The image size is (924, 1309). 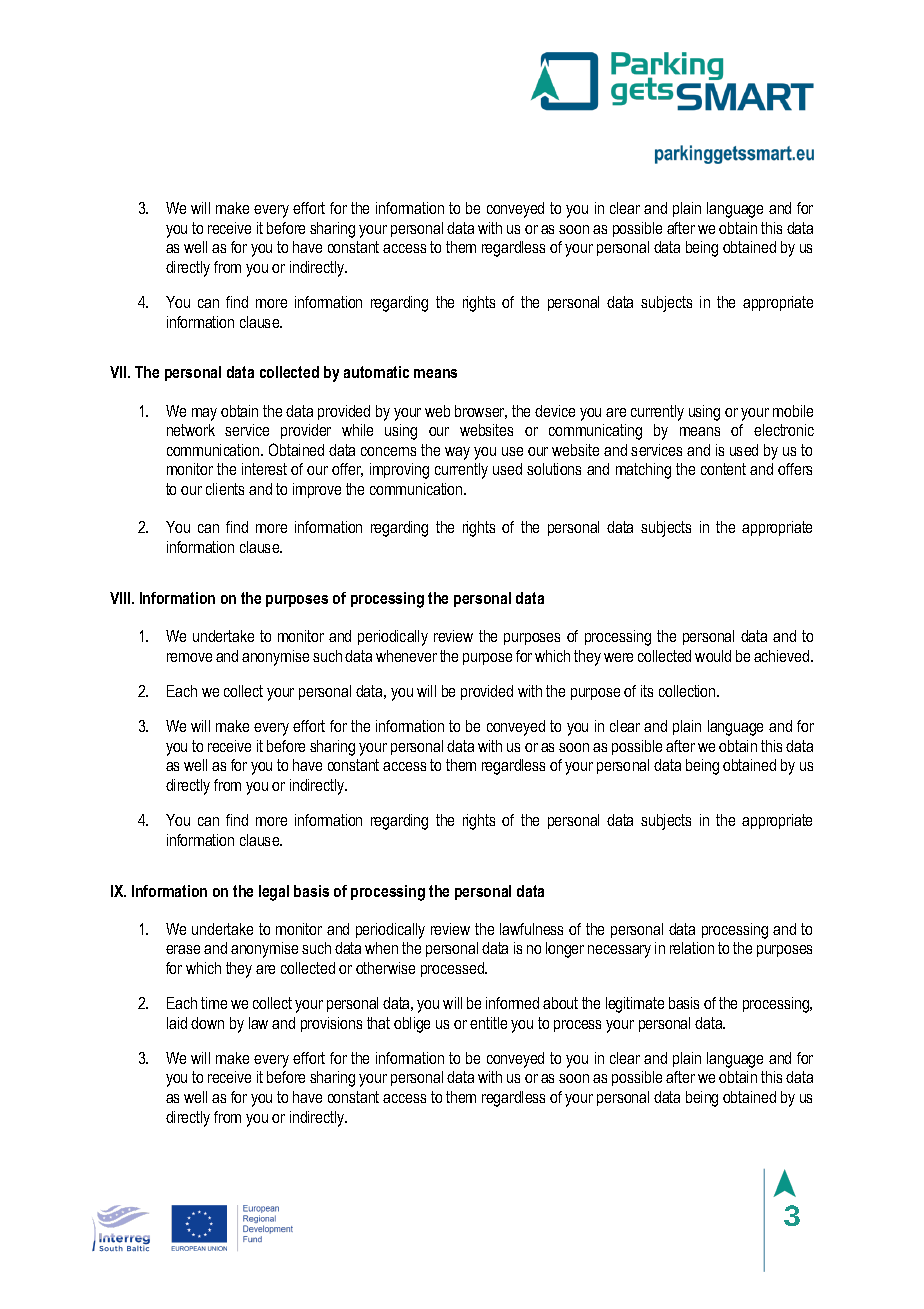 I want to click on improving, so click(x=399, y=471).
